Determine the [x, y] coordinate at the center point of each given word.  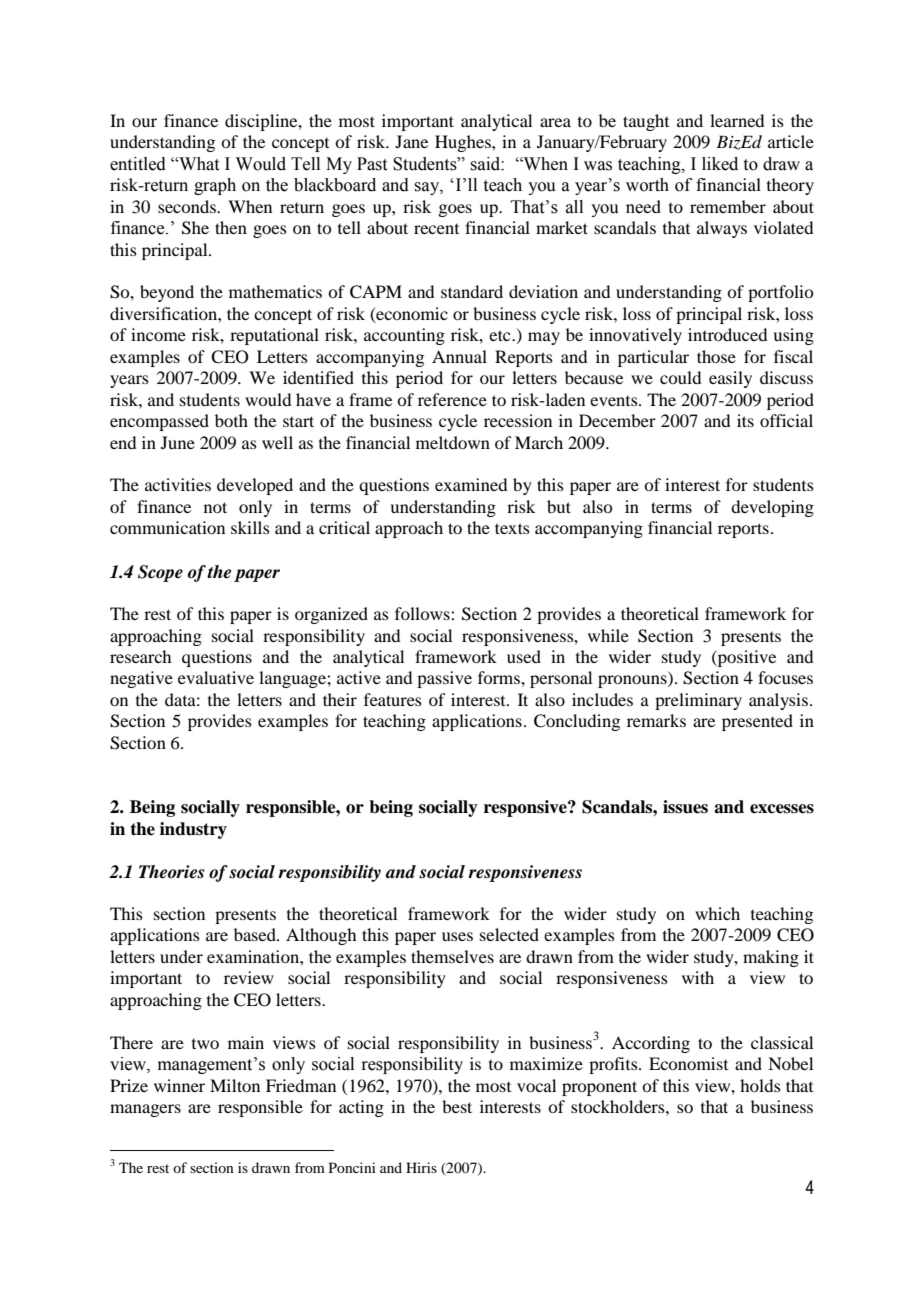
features [393, 699]
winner [179, 1085]
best [457, 1106]
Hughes [464, 143]
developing [772, 508]
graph [215, 186]
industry [193, 830]
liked [720, 164]
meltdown [453, 442]
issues [685, 807]
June [178, 442]
